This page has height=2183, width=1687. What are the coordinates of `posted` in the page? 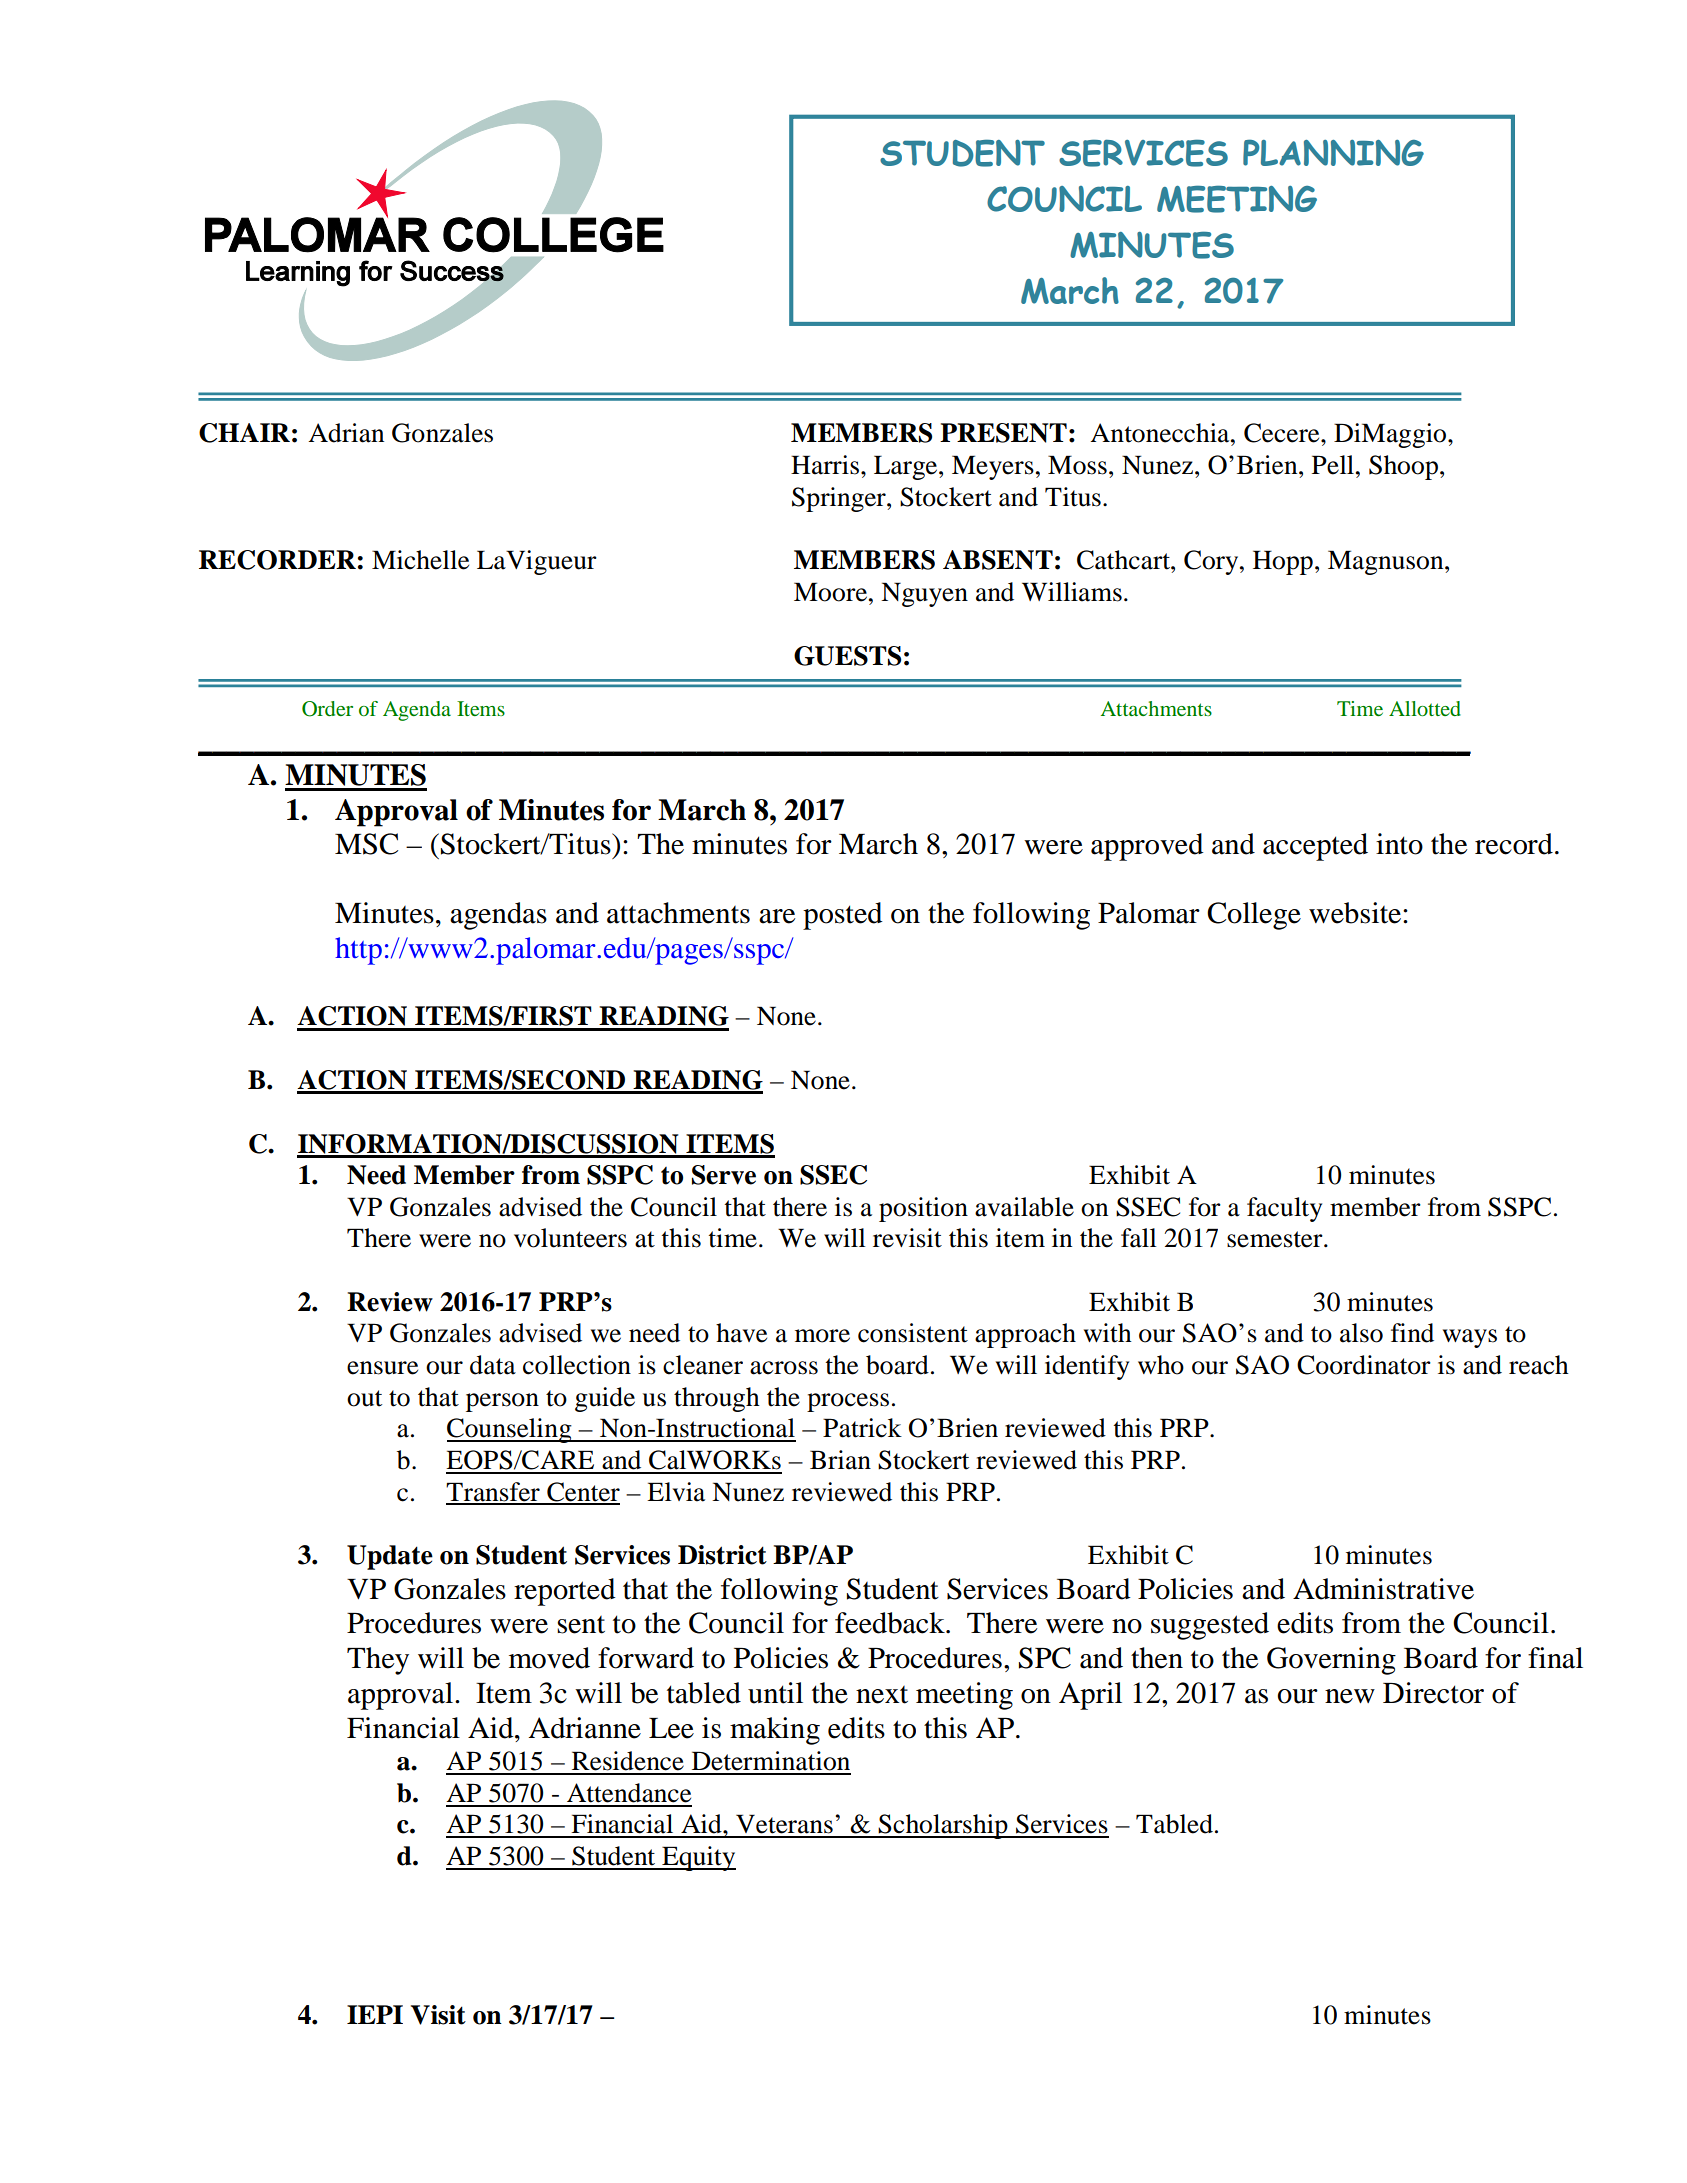 It's located at (843, 916).
